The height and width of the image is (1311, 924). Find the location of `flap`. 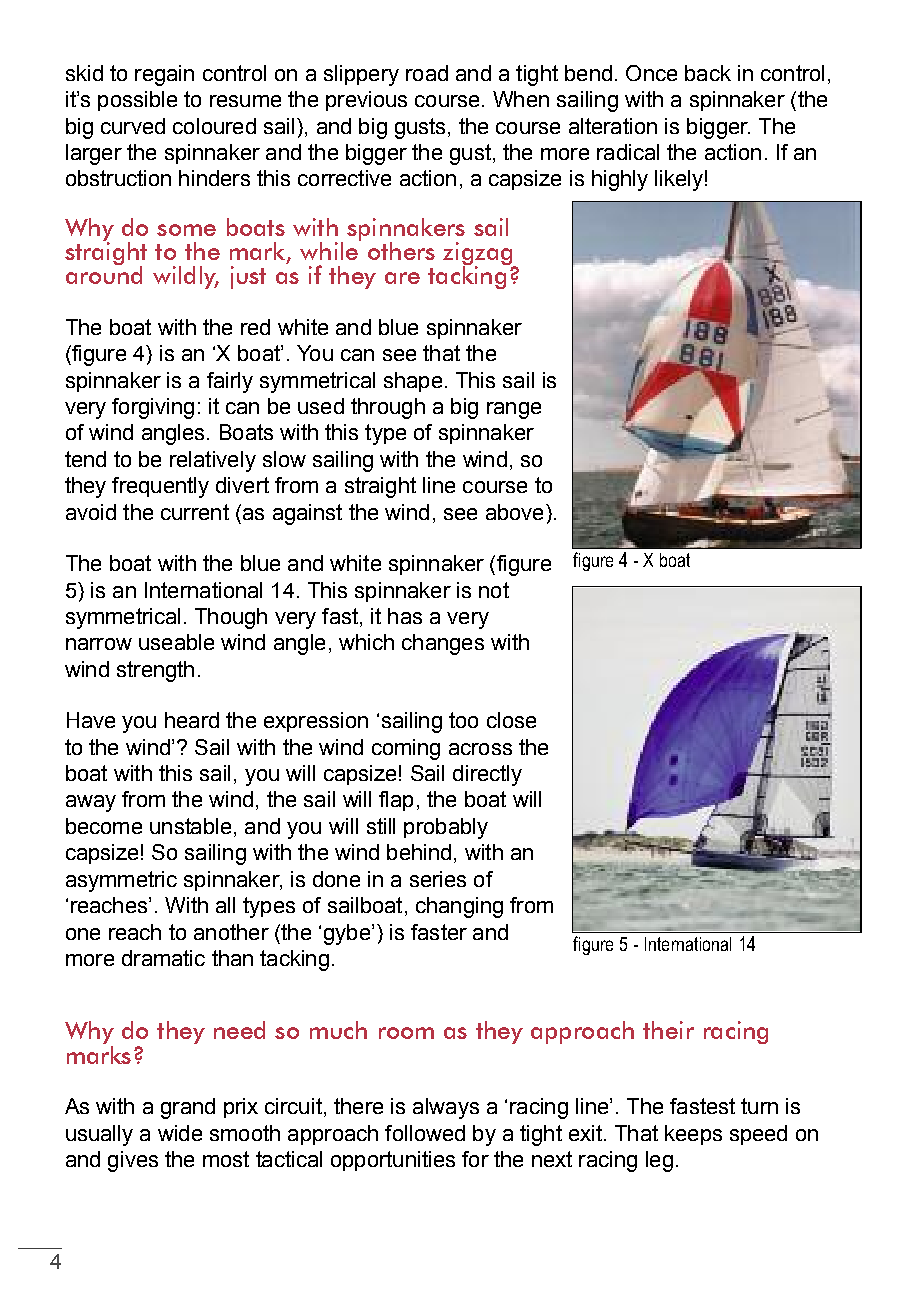

flap is located at coordinates (396, 801).
